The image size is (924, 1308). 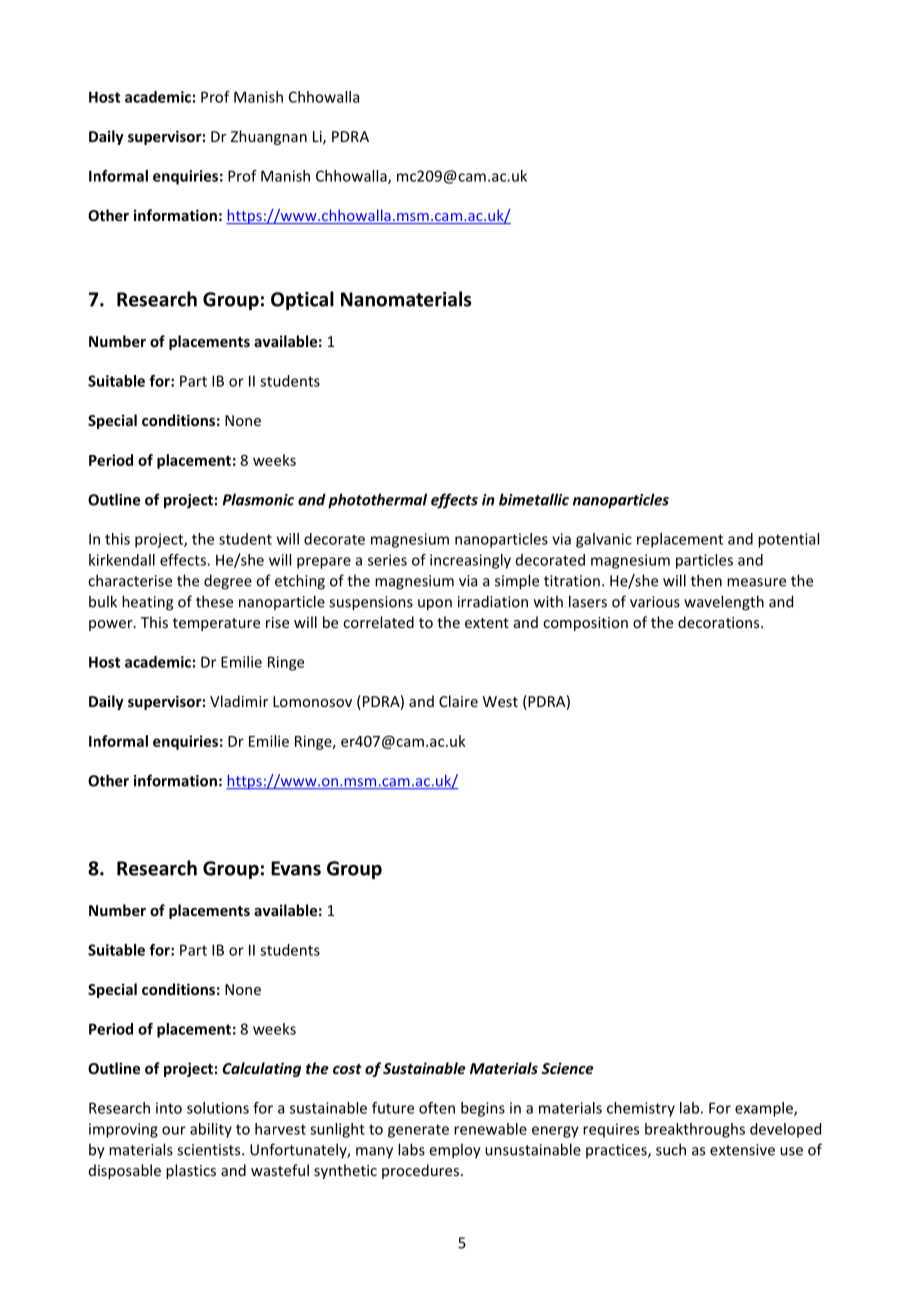 What do you see at coordinates (458, 701) in the document?
I see `Claire` at bounding box center [458, 701].
